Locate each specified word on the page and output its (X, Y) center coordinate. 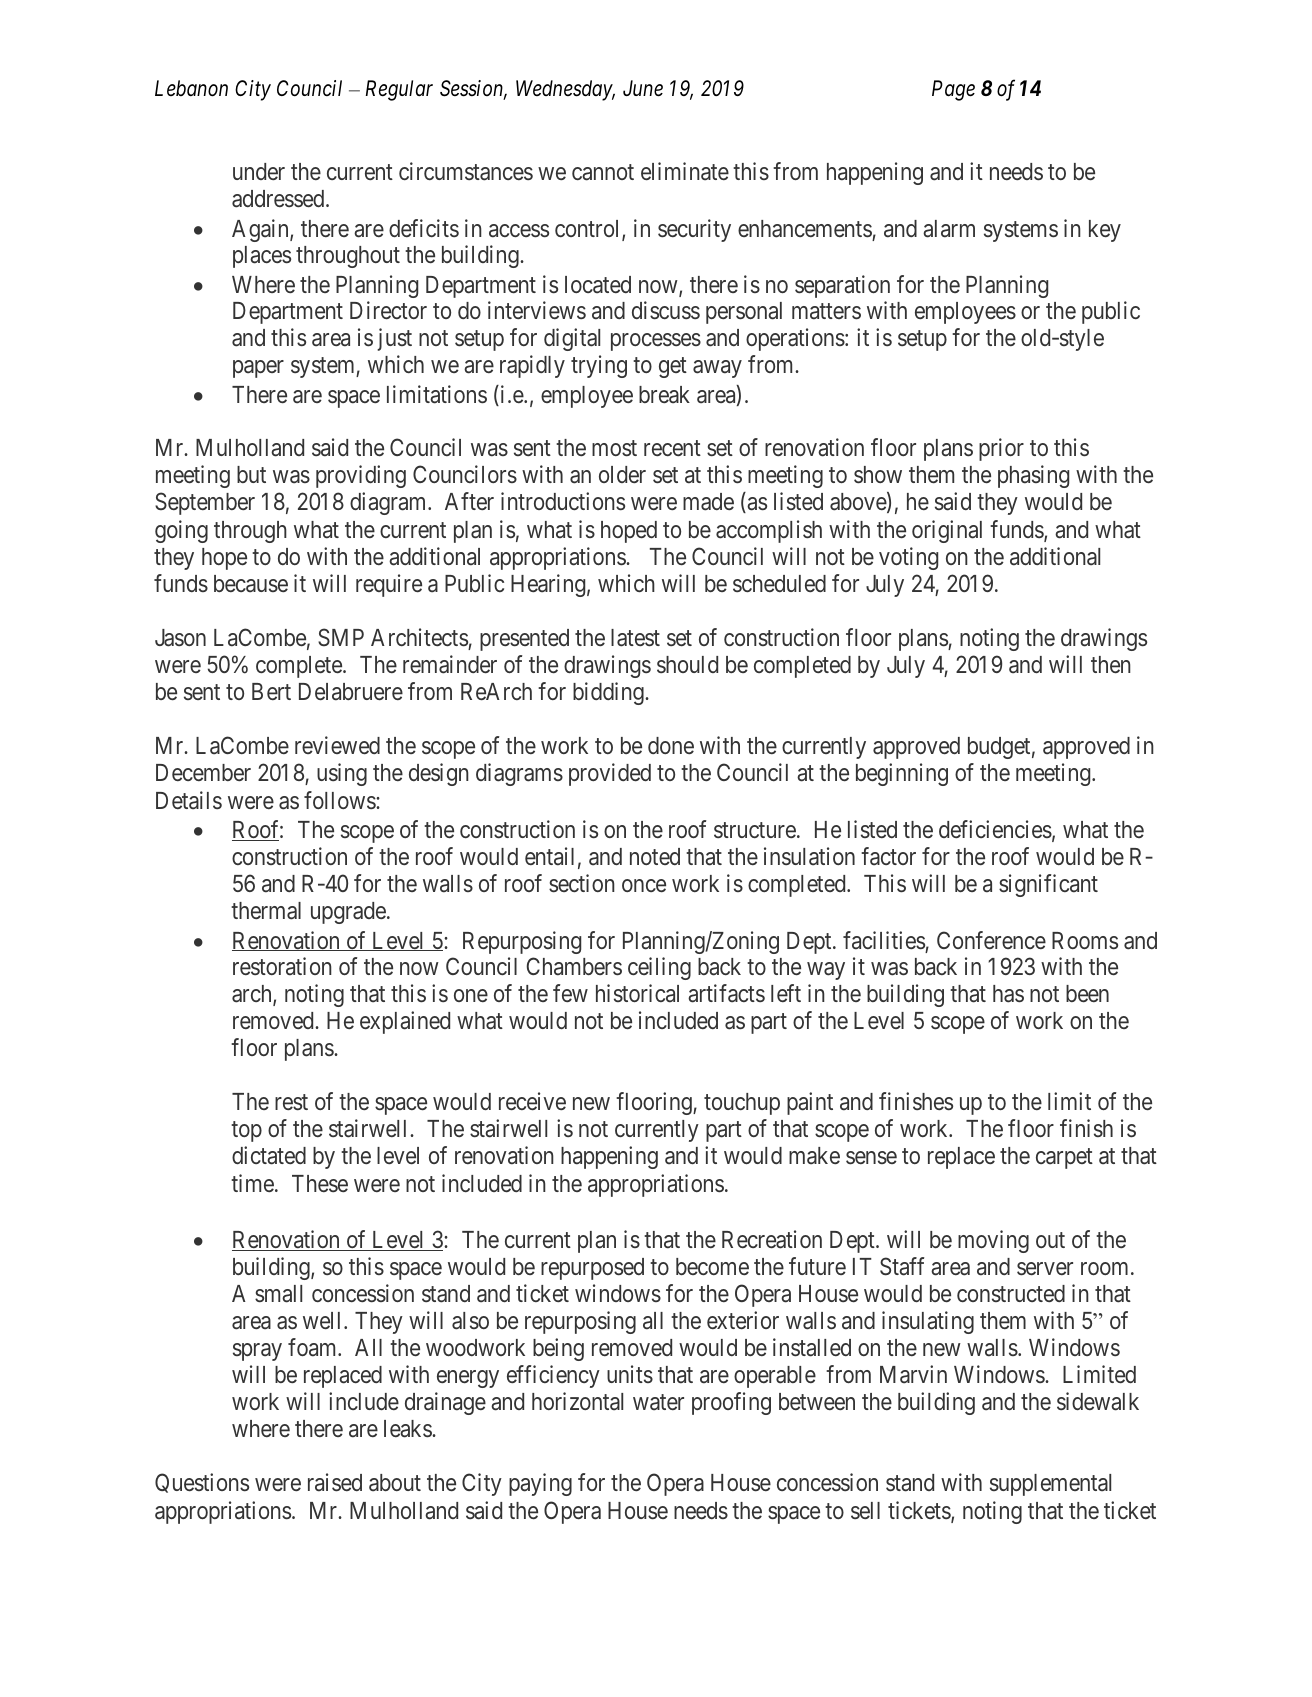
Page (953, 90)
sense (871, 1158)
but (251, 474)
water (658, 1402)
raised (335, 1482)
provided (610, 774)
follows (340, 800)
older (622, 474)
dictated (269, 1155)
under (259, 171)
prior (1001, 449)
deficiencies (995, 829)
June (643, 88)
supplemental (1050, 1485)
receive (532, 1101)
